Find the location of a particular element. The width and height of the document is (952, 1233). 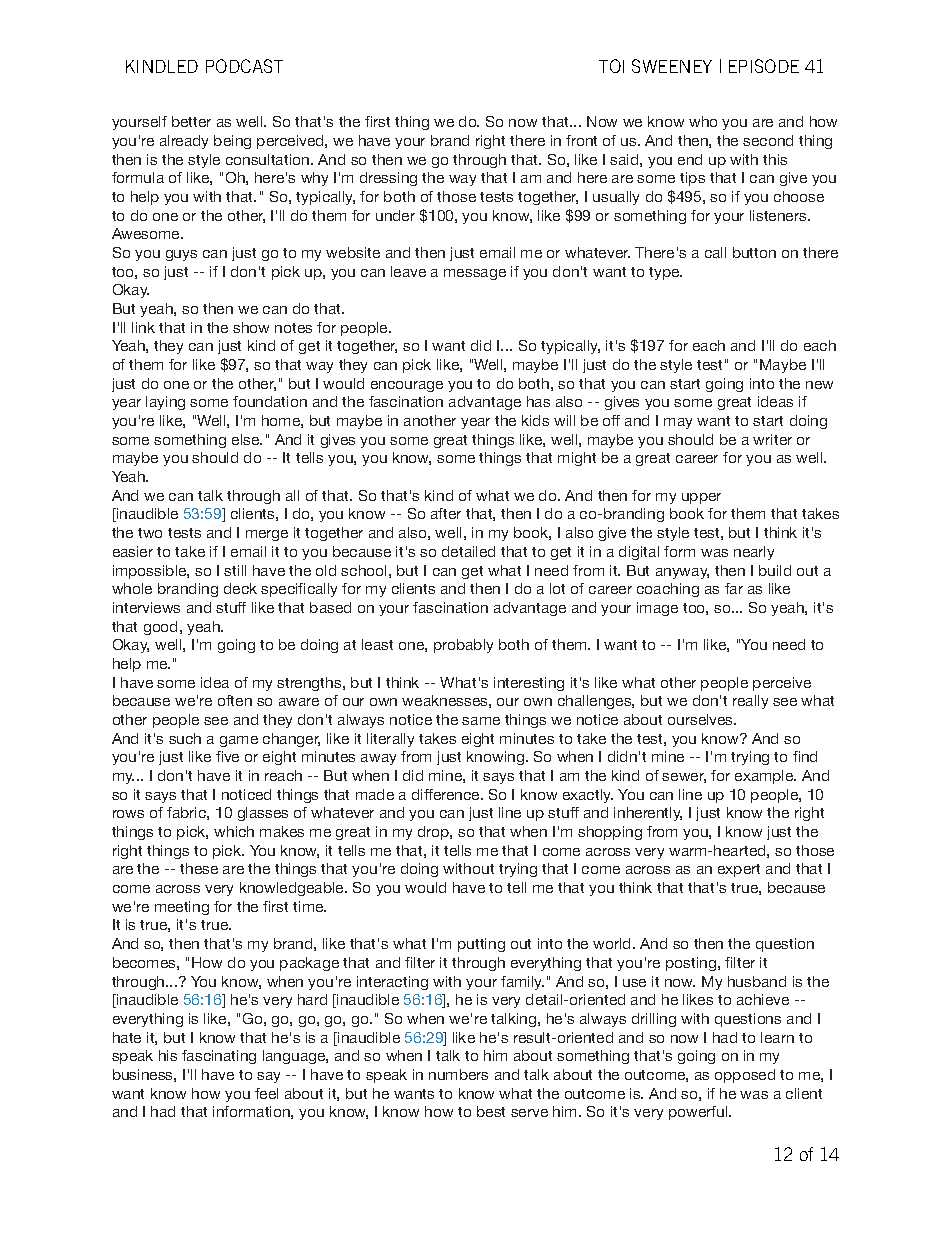

EPISODE is located at coordinates (764, 66).
